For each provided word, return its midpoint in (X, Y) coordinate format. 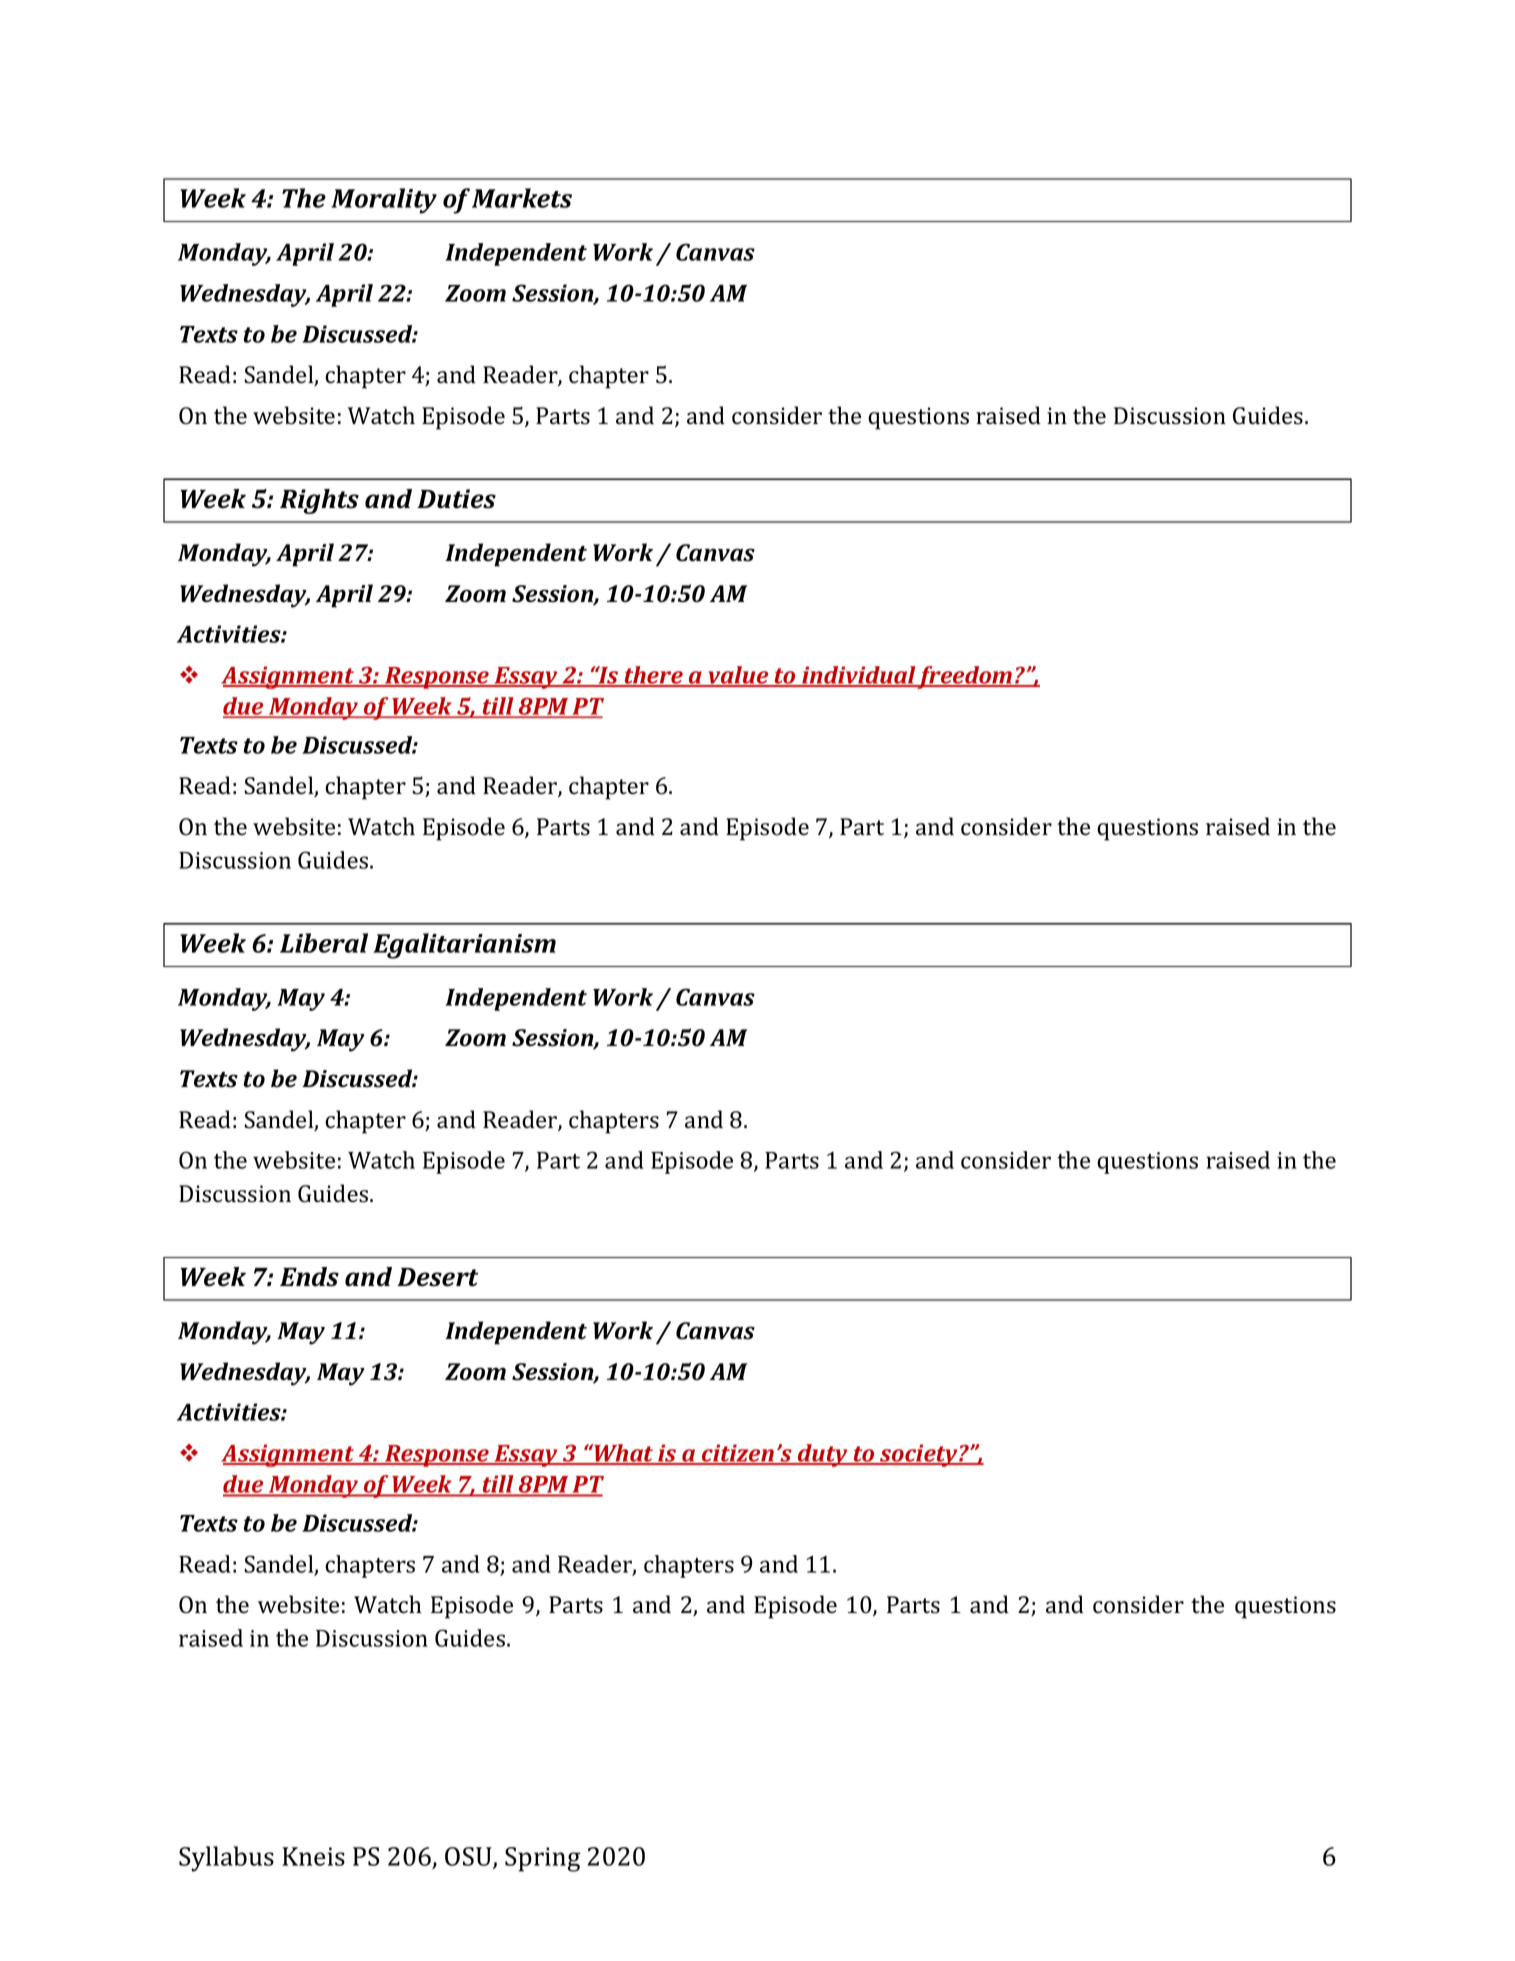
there (653, 676)
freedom (965, 677)
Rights (319, 501)
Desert (437, 1277)
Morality (384, 201)
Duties (456, 499)
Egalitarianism (464, 946)
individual (858, 676)
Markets (522, 198)
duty (823, 1455)
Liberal (324, 943)
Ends (309, 1277)
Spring (543, 1859)
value (738, 676)
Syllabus (226, 1859)
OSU (469, 1858)
